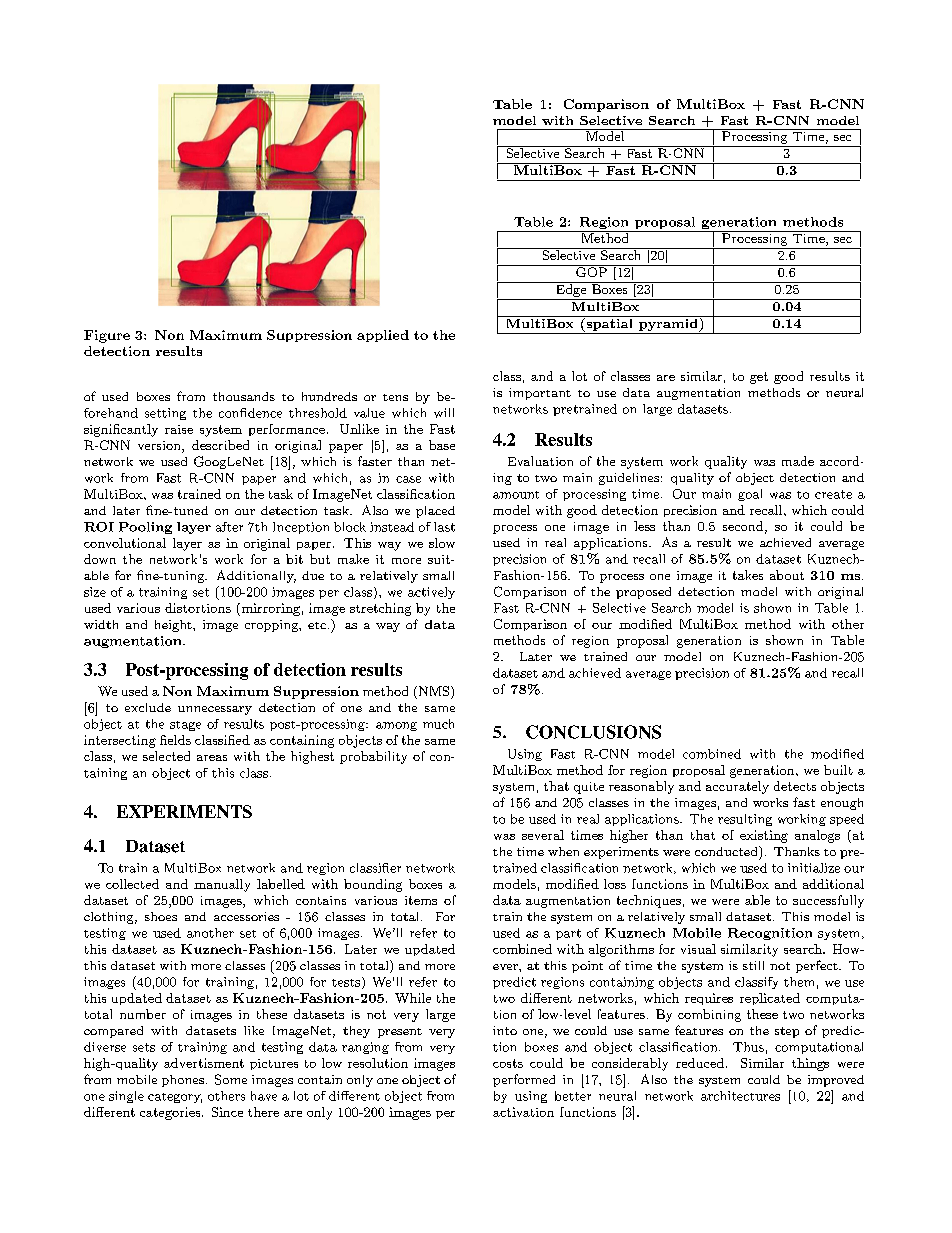 This screenshot has height=1233, width=952. I want to click on unnecessary, so click(215, 710).
